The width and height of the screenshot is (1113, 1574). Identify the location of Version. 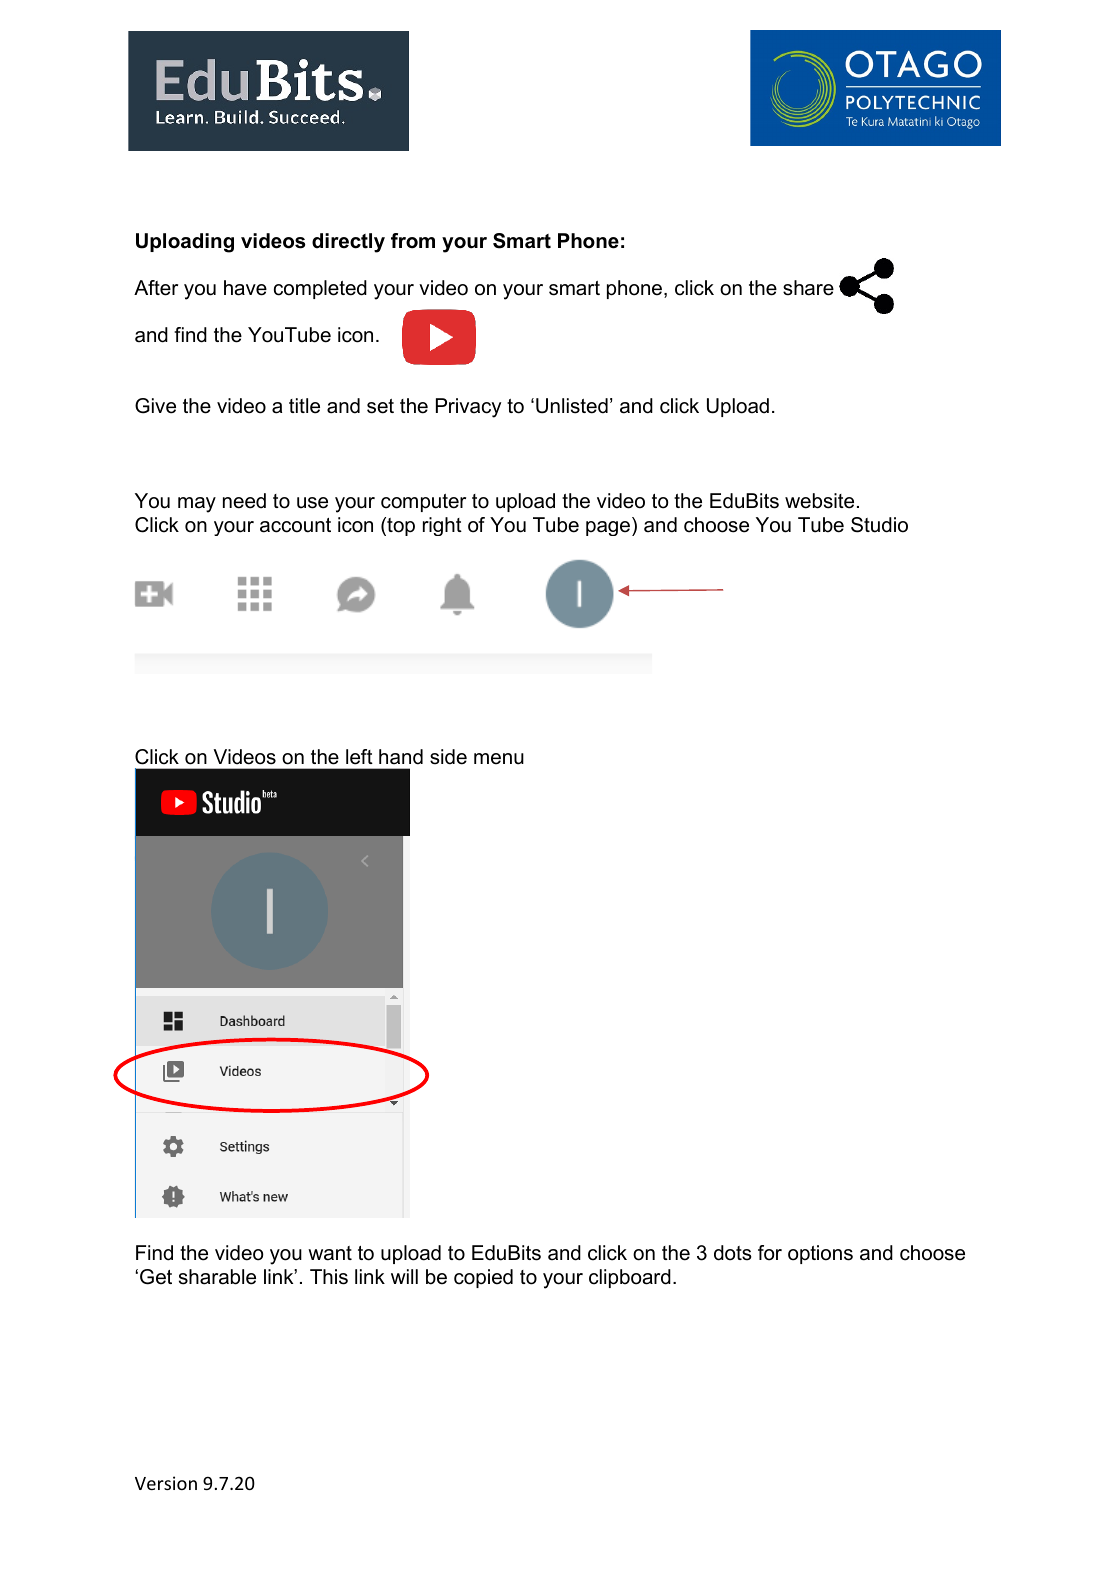
(166, 1483).
